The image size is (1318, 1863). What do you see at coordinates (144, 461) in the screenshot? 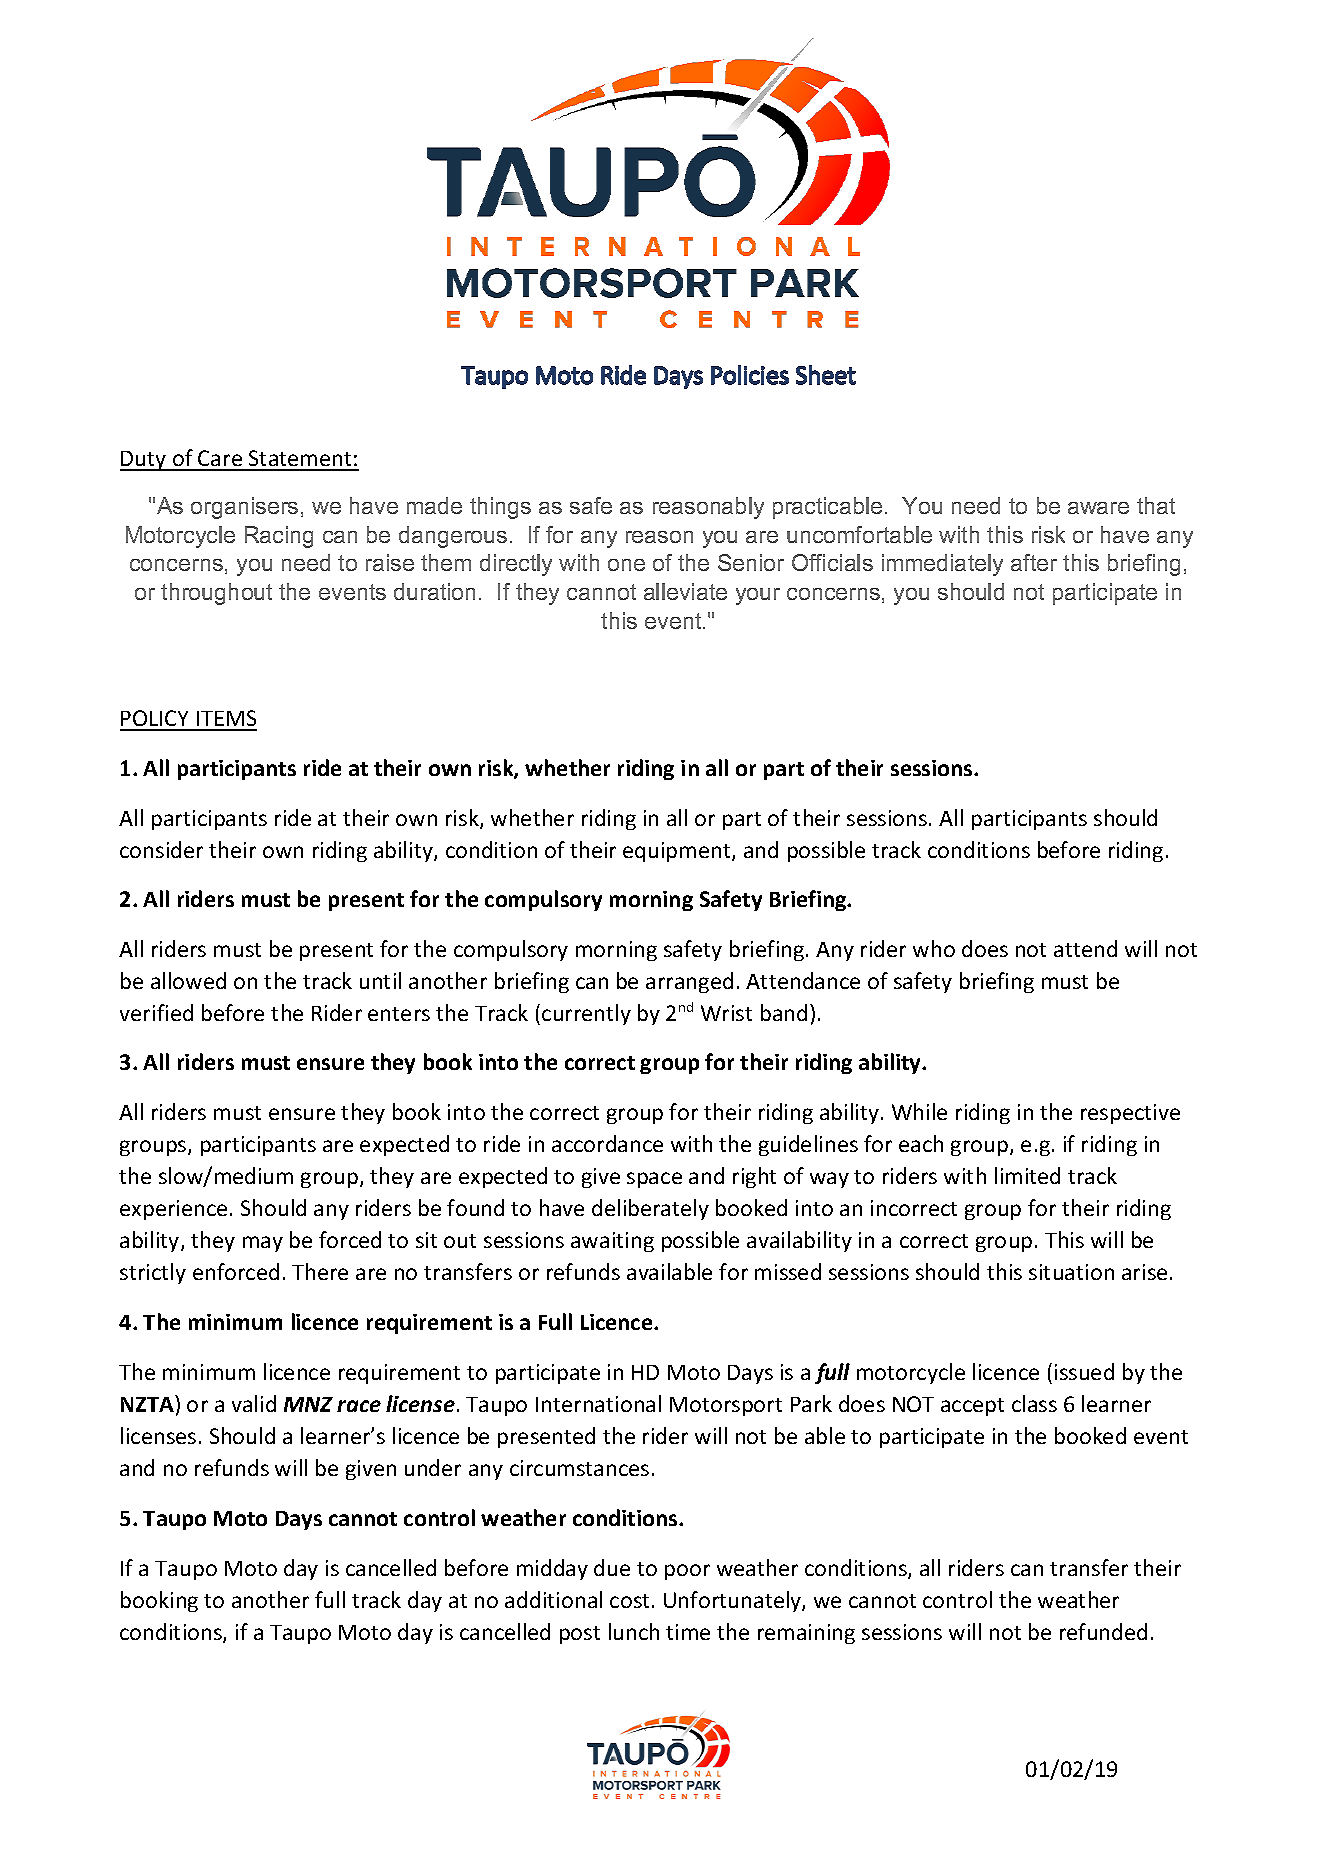
I see `Duty` at bounding box center [144, 461].
